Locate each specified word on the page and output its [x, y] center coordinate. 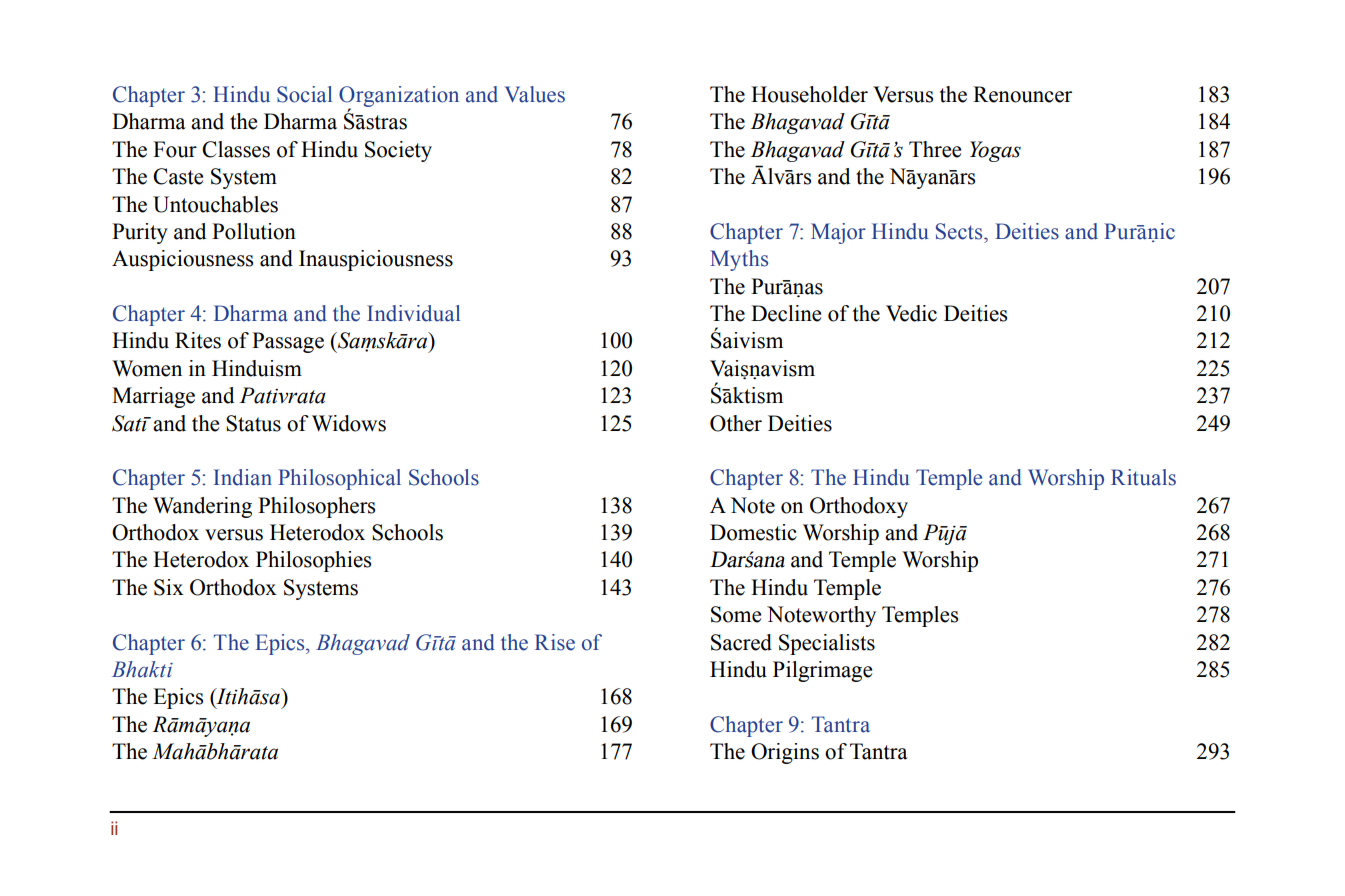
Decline [786, 313]
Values [535, 94]
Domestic [753, 532]
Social [304, 94]
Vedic [911, 313]
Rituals [1143, 477]
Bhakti [142, 669]
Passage [288, 342]
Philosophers [316, 507]
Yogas [995, 151]
